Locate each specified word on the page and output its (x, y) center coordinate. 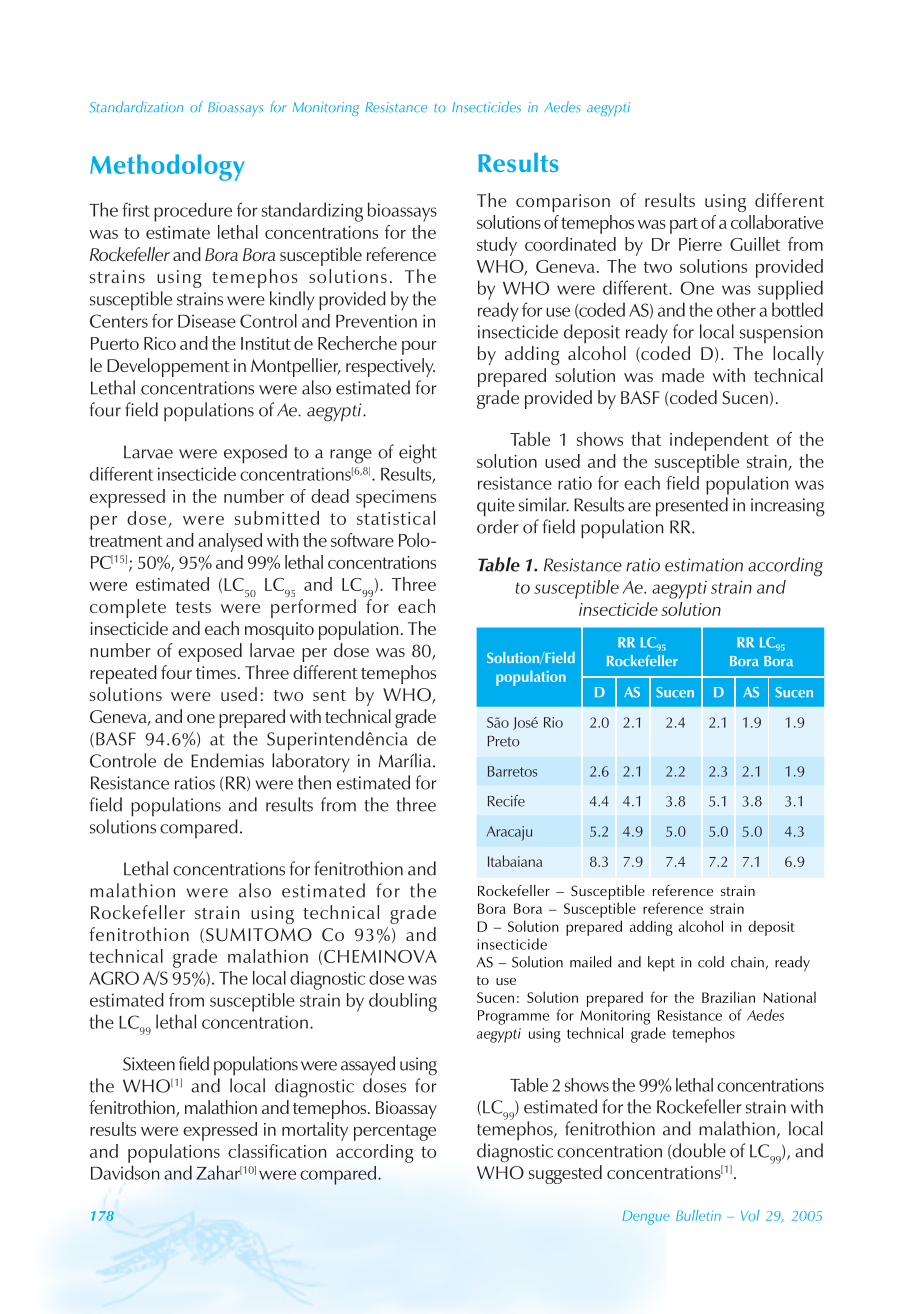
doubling (403, 1002)
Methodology (167, 167)
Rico (160, 343)
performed (313, 608)
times (216, 672)
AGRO (114, 978)
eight (418, 454)
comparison (563, 203)
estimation (704, 565)
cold (711, 962)
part (684, 225)
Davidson (125, 1172)
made (683, 375)
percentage (395, 1132)
